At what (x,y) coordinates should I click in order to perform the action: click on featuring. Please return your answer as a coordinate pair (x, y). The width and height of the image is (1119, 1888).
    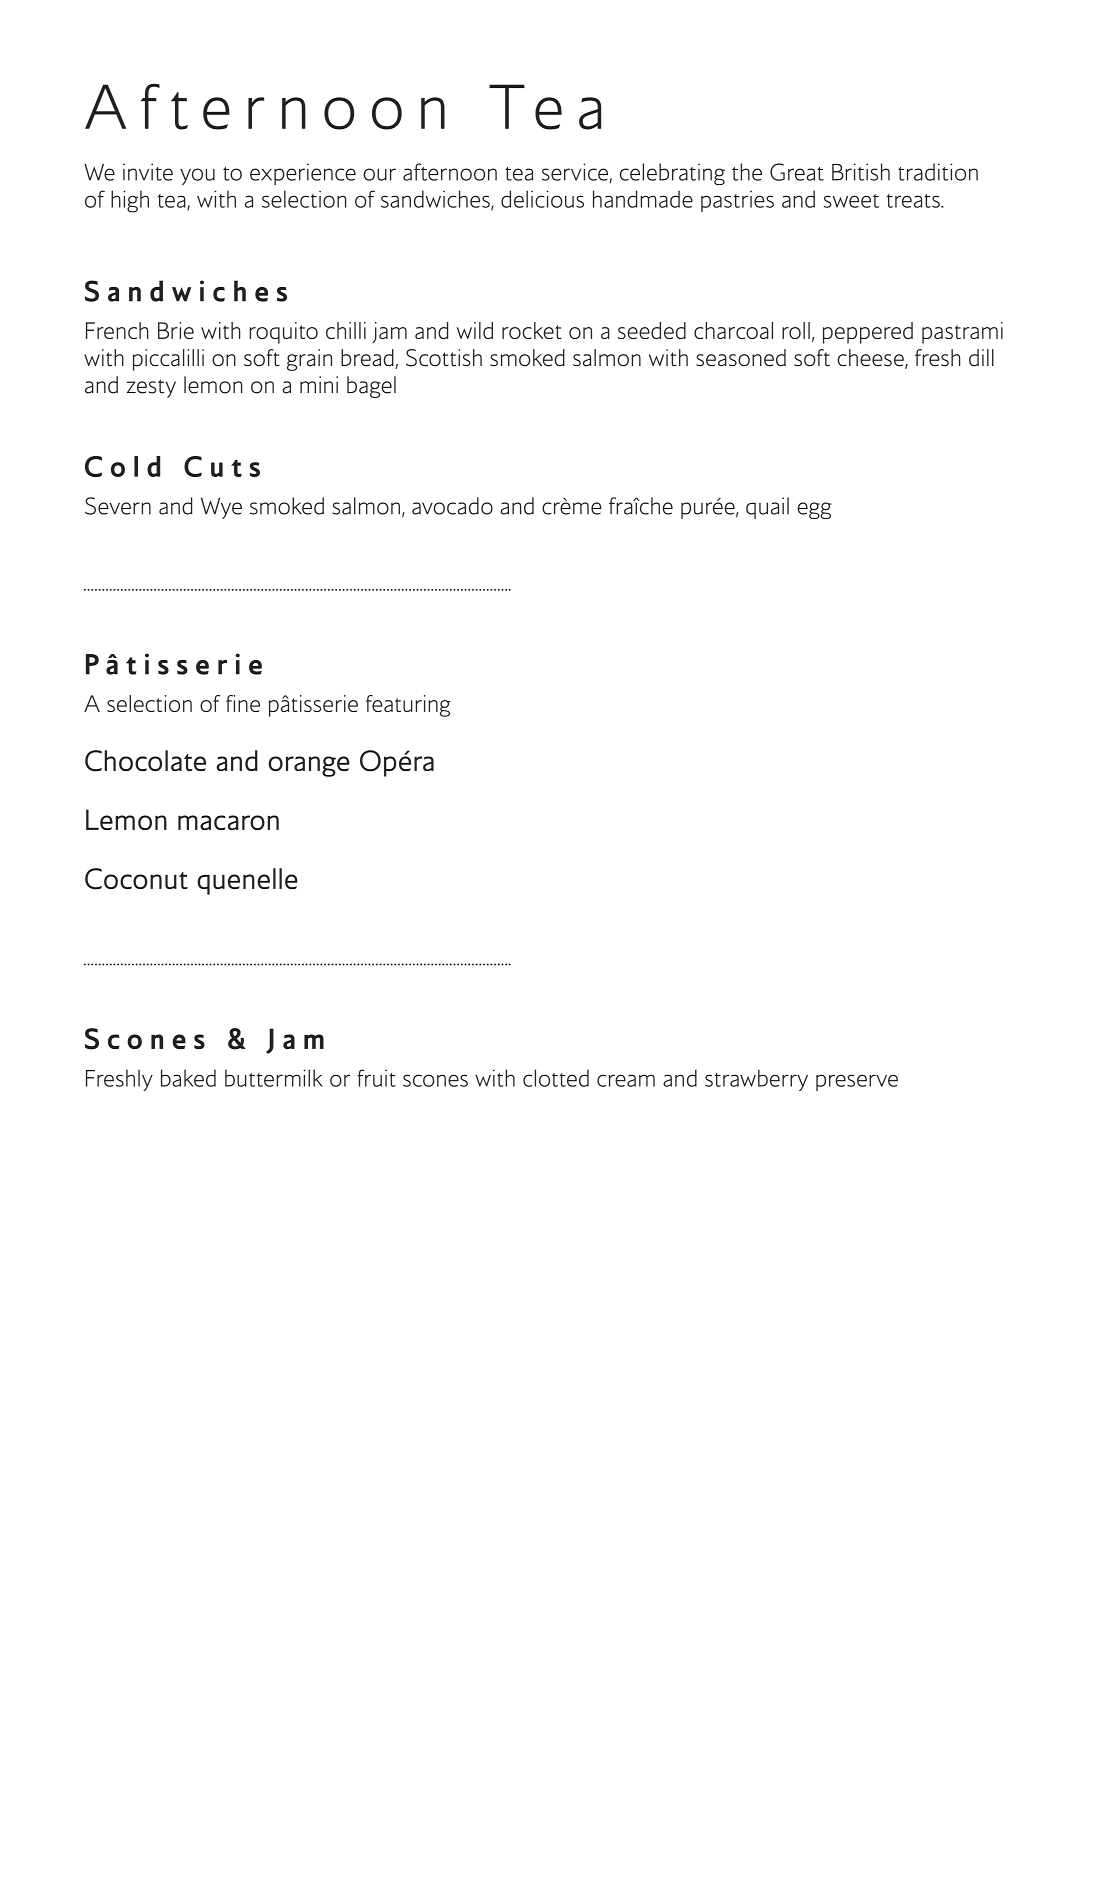
    Looking at the image, I should click on (408, 706).
